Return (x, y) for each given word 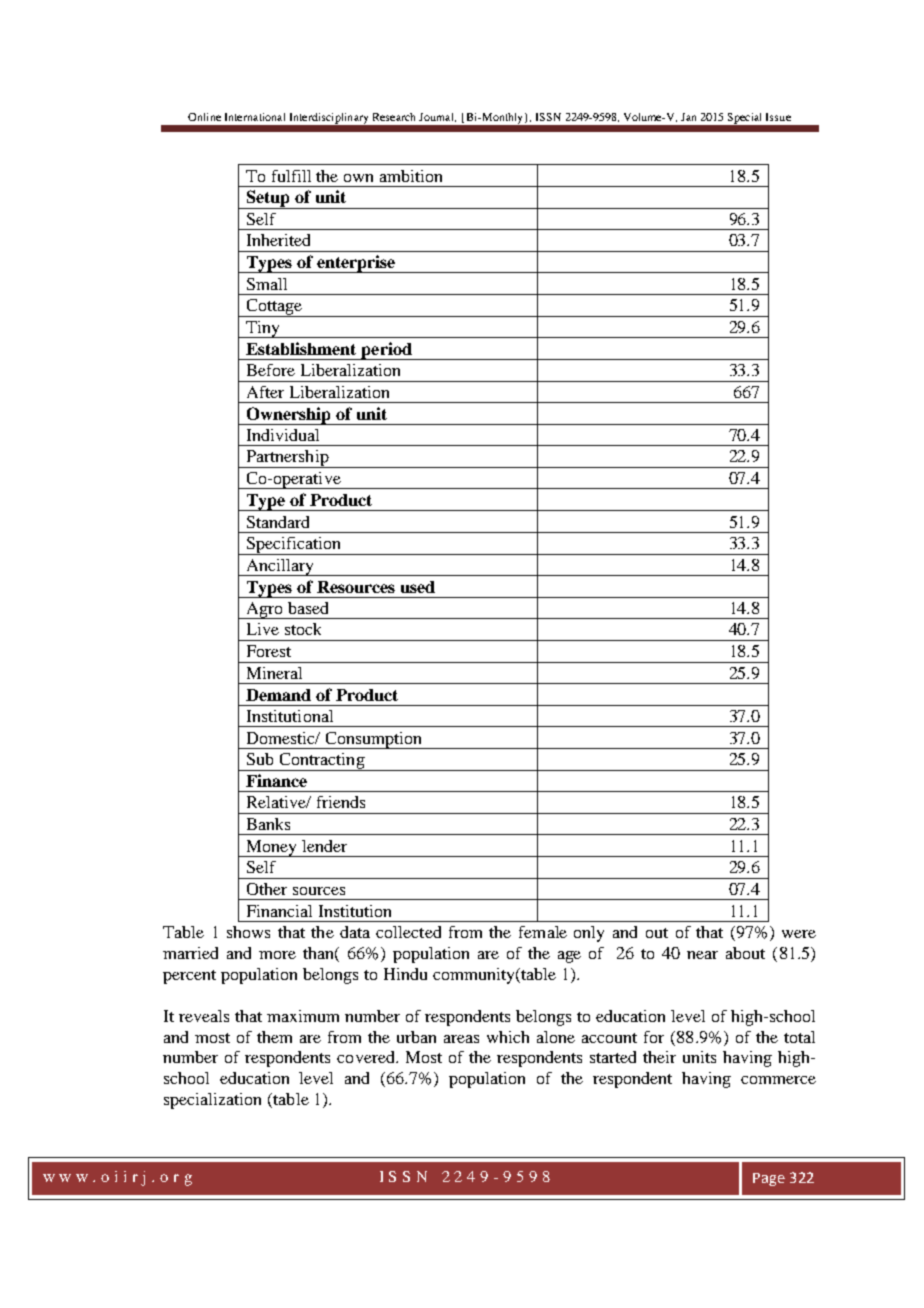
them (274, 1037)
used (418, 587)
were (799, 934)
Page (769, 1179)
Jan (688, 117)
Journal (437, 117)
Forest (269, 651)
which (508, 1037)
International (255, 117)
